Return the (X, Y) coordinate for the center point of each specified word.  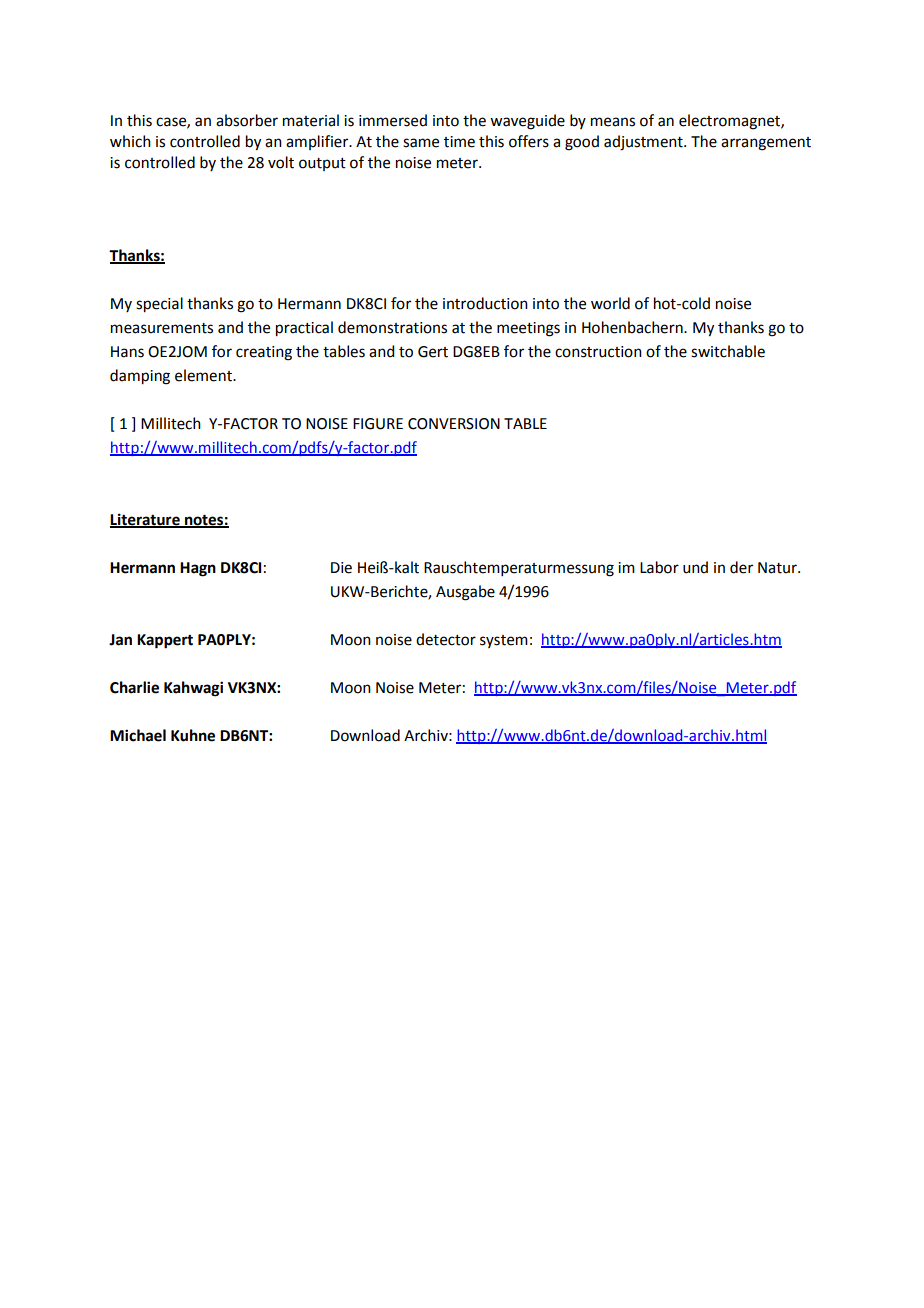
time (459, 142)
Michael (138, 735)
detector (446, 639)
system (504, 641)
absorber (247, 120)
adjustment (644, 143)
